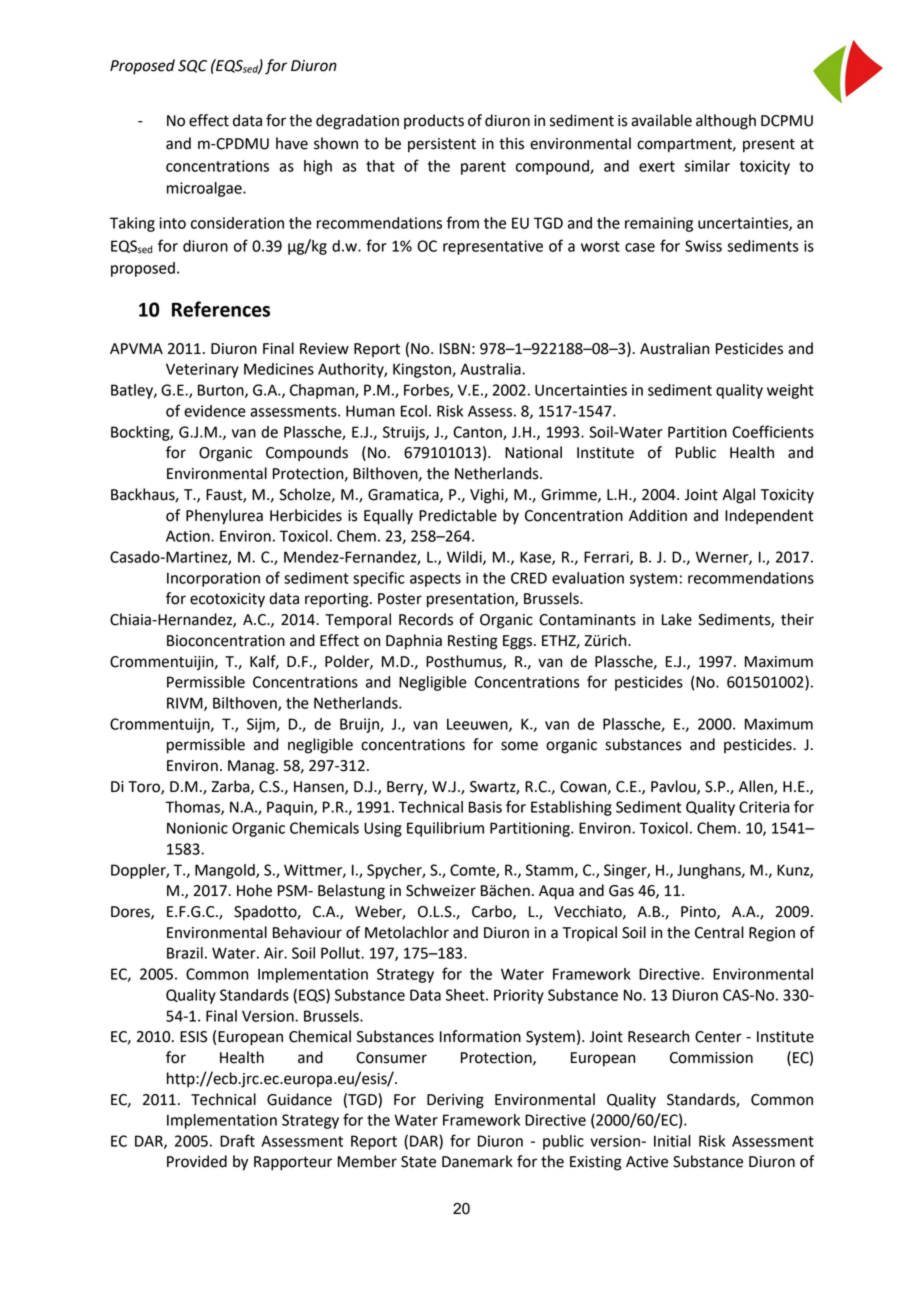 This screenshot has width=924, height=1308. What do you see at coordinates (222, 391) in the screenshot?
I see `Burton` at bounding box center [222, 391].
